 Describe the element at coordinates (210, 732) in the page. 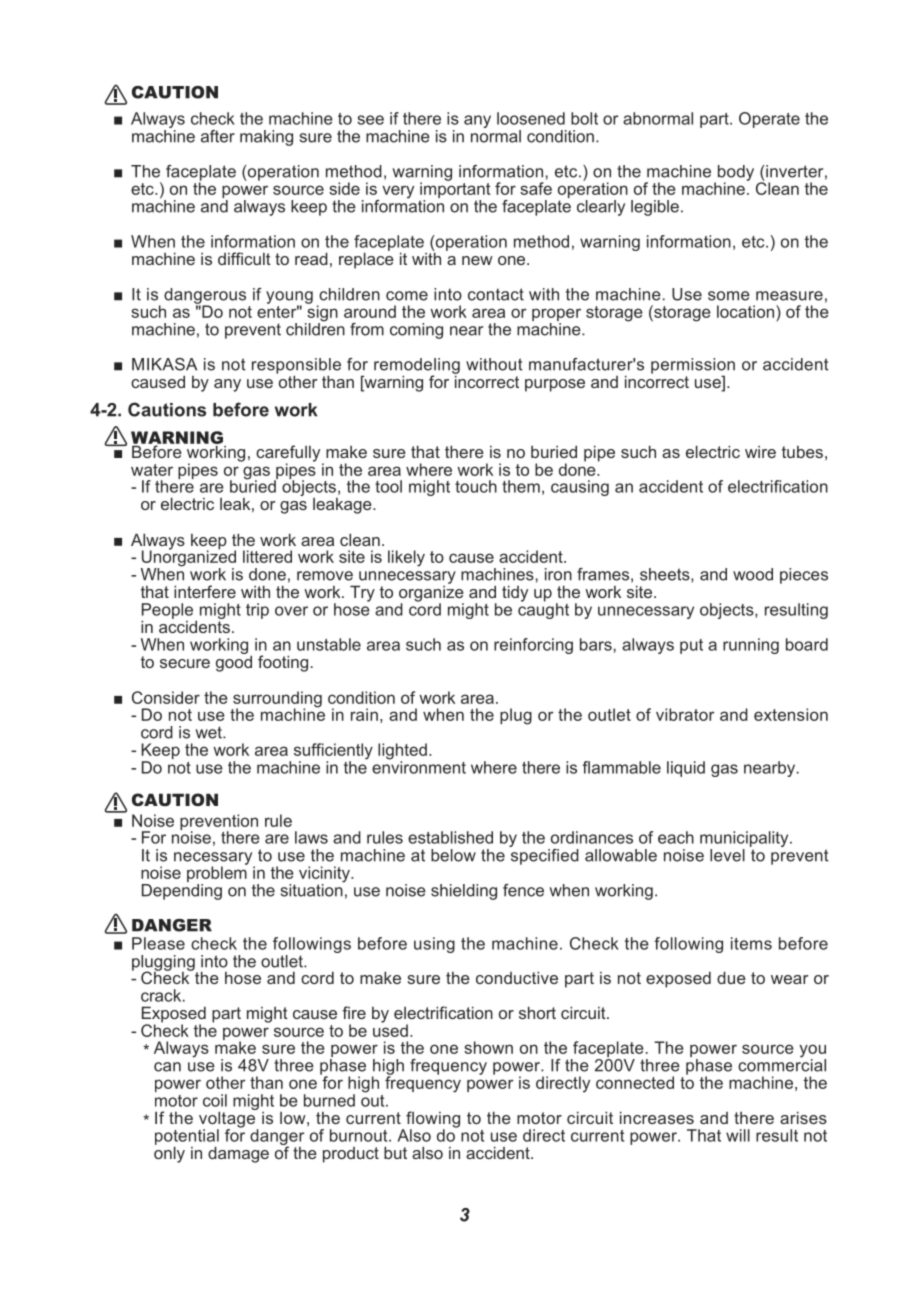

I see `wet` at that location.
